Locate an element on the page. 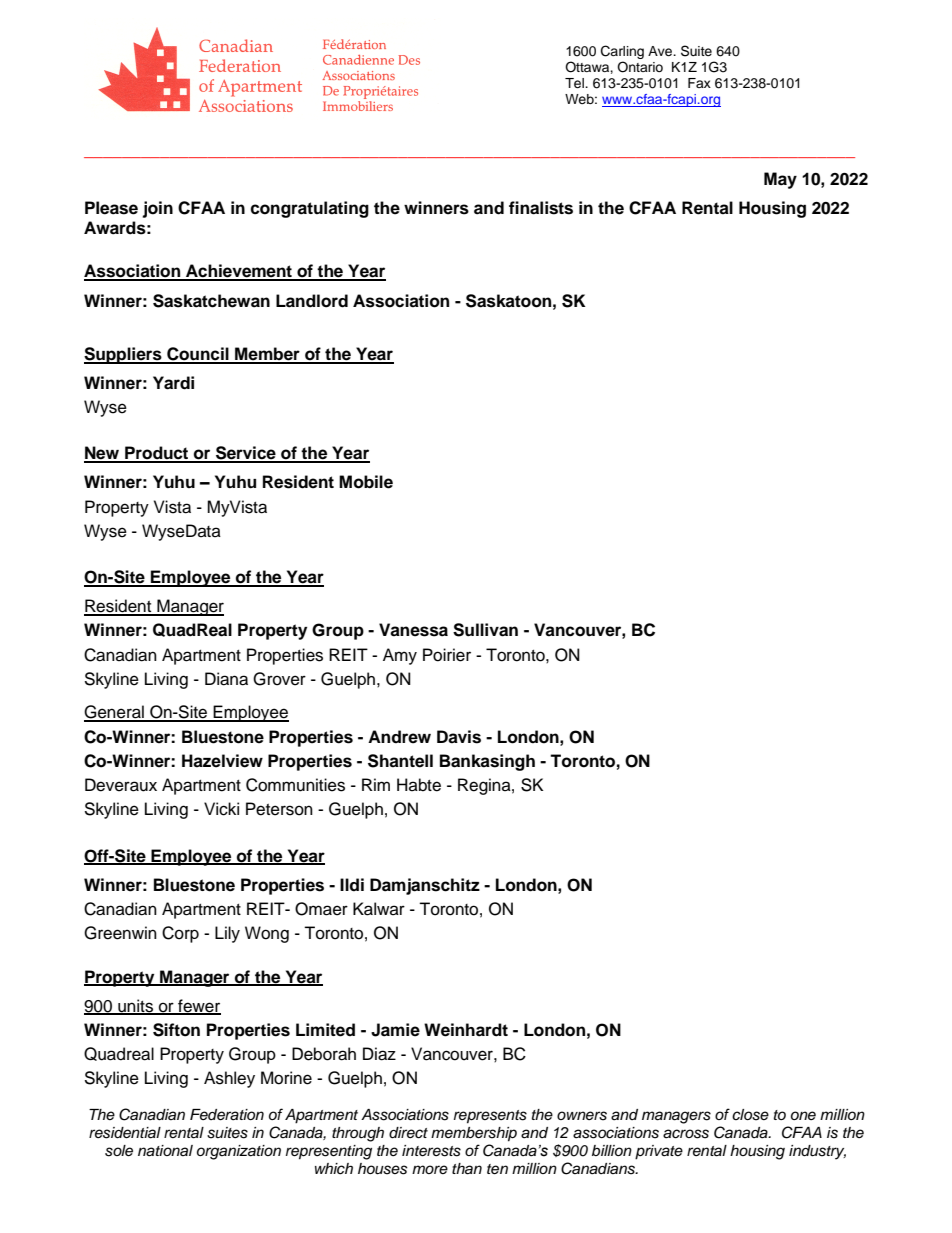 The height and width of the document is (1233, 952). Fax is located at coordinates (699, 83).
